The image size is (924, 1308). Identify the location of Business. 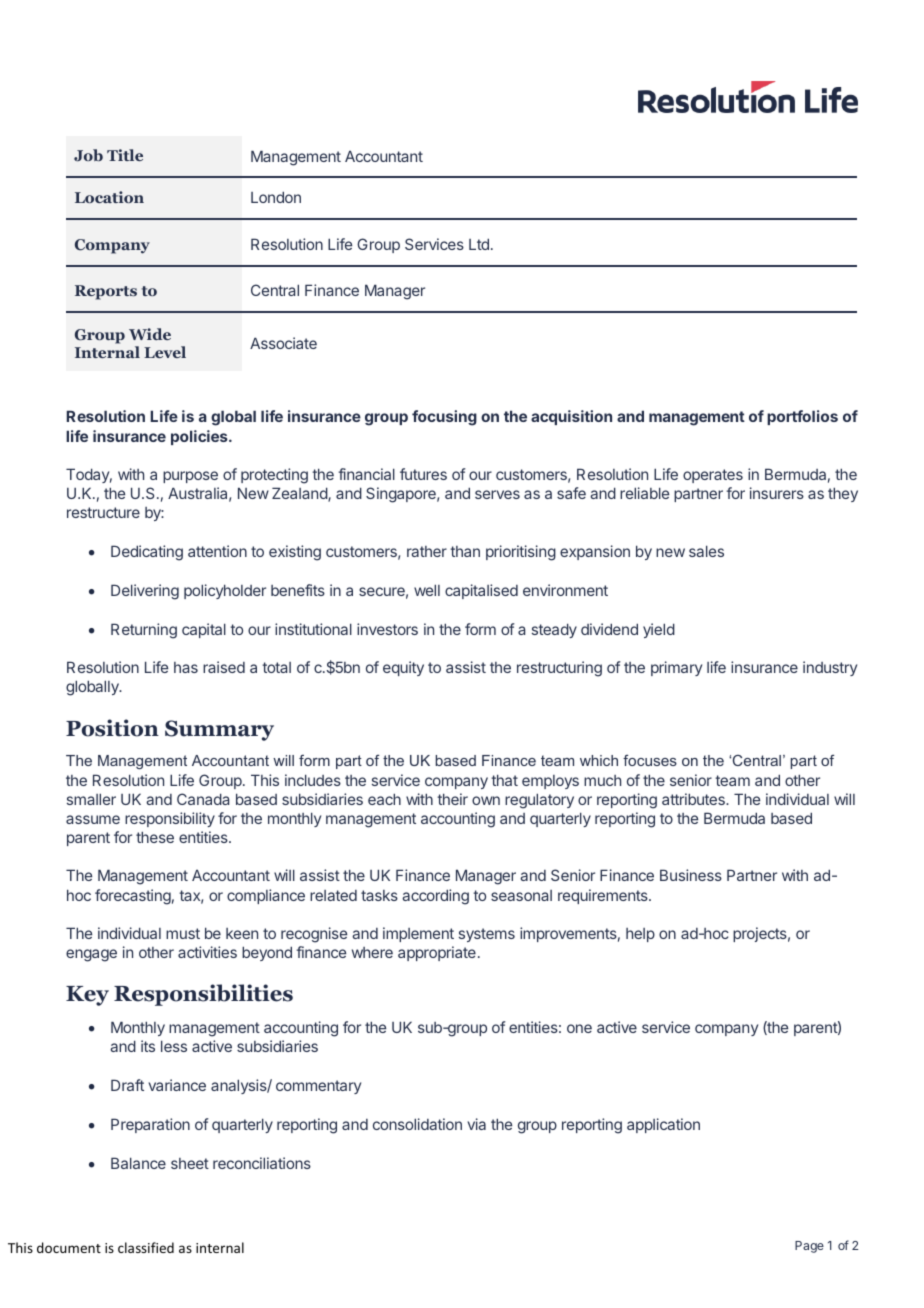
(691, 875).
